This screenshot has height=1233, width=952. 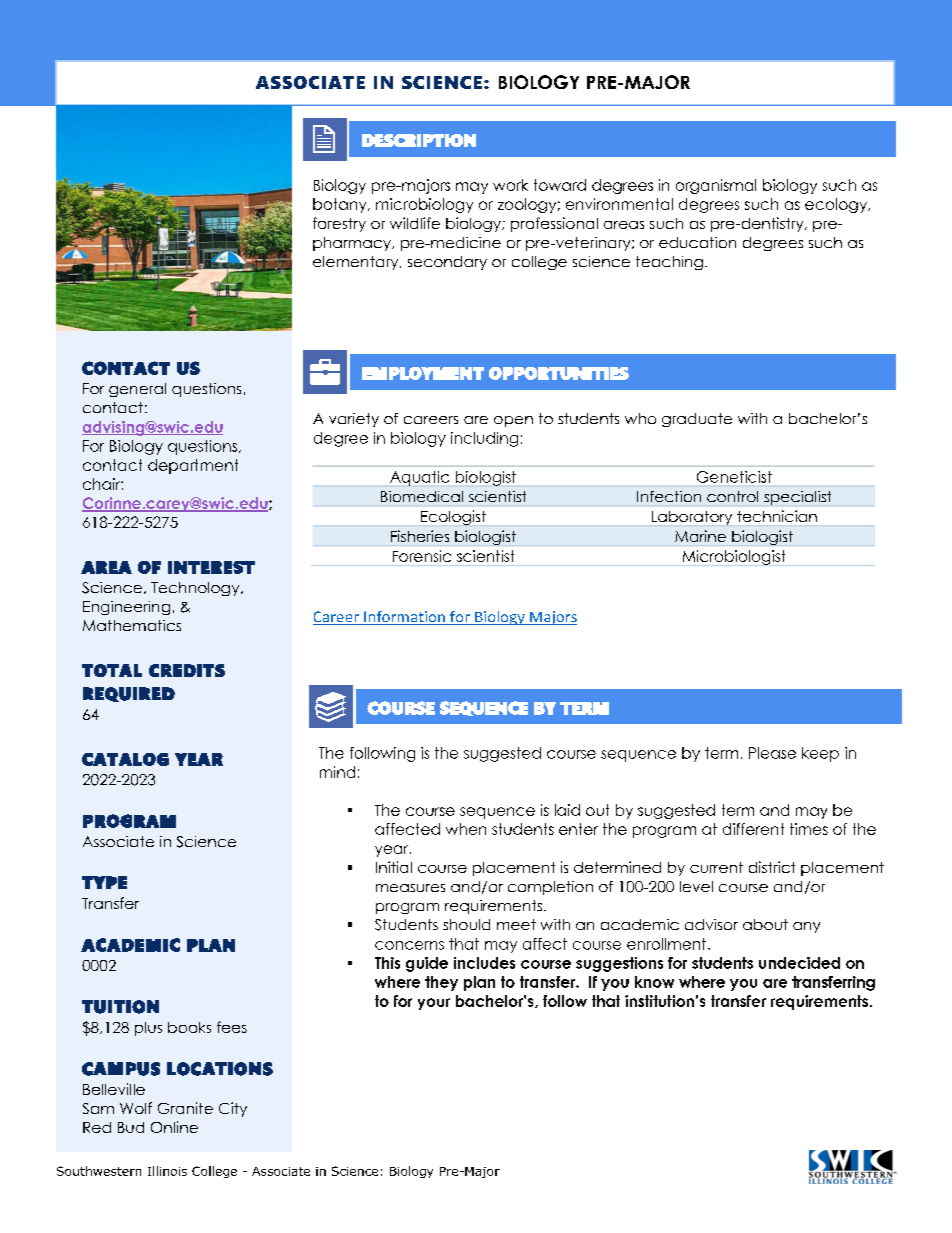 I want to click on organismal, so click(x=716, y=186).
